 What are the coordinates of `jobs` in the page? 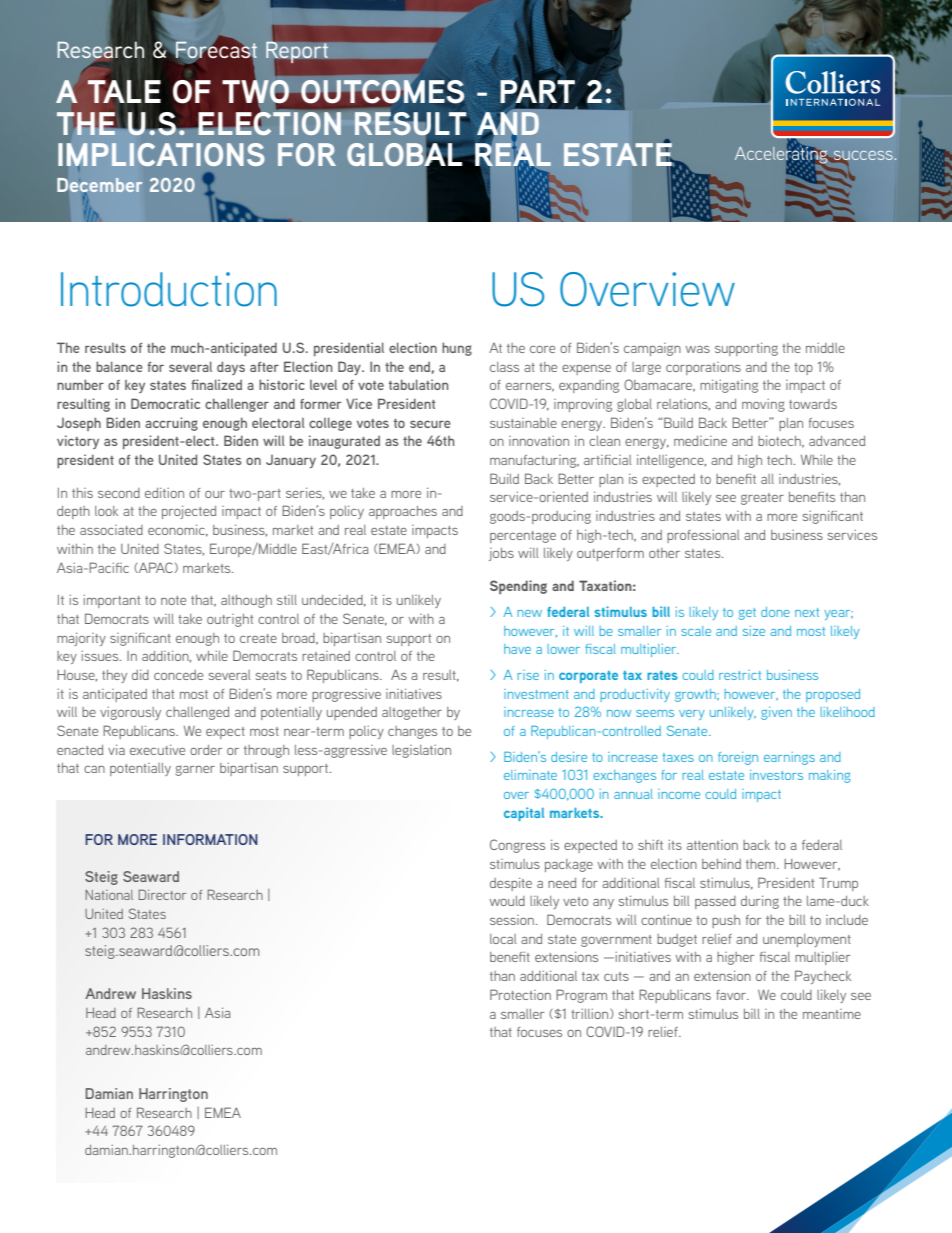 It's located at (501, 554).
